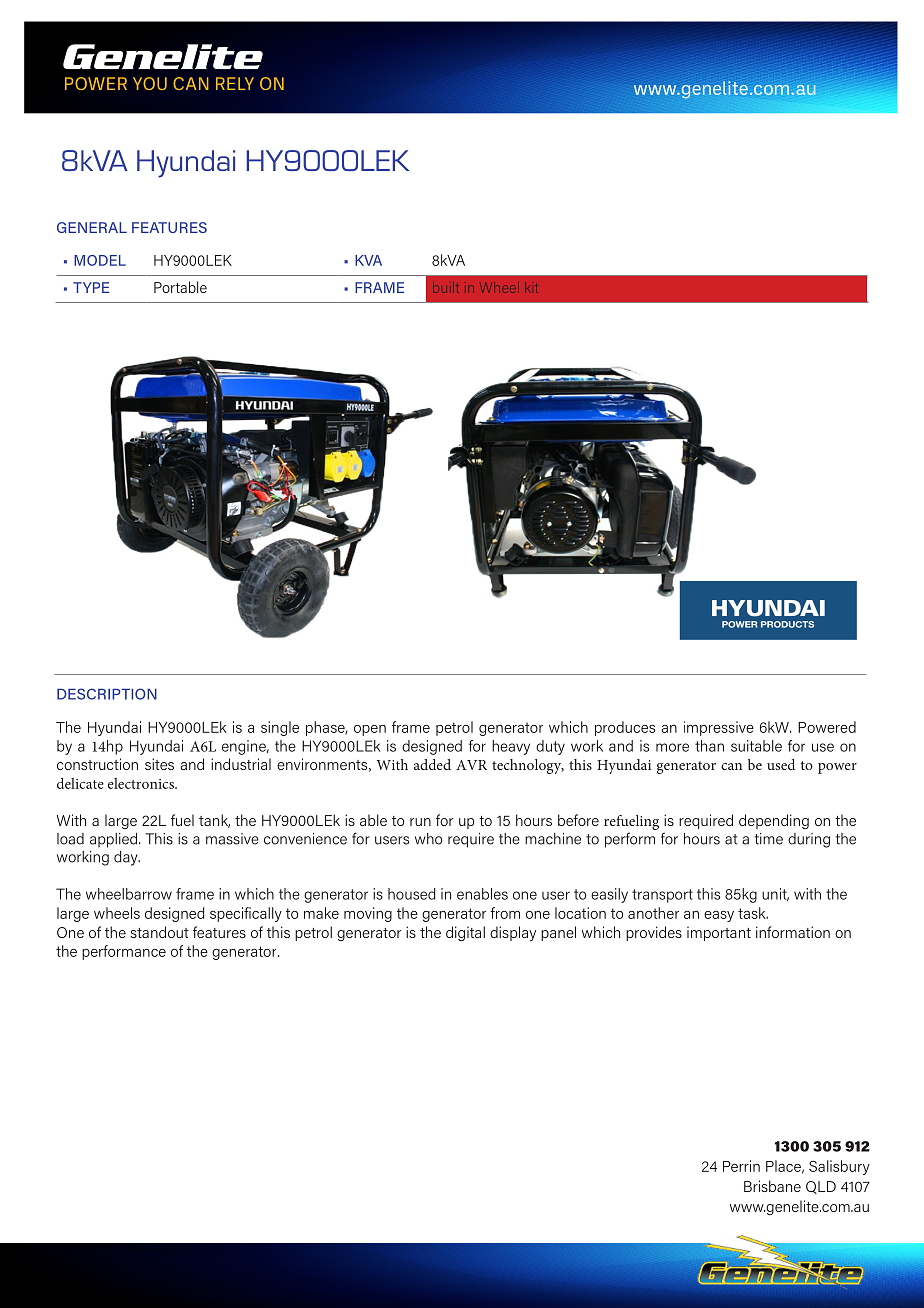 Image resolution: width=924 pixels, height=1308 pixels. I want to click on RELY, so click(235, 83).
